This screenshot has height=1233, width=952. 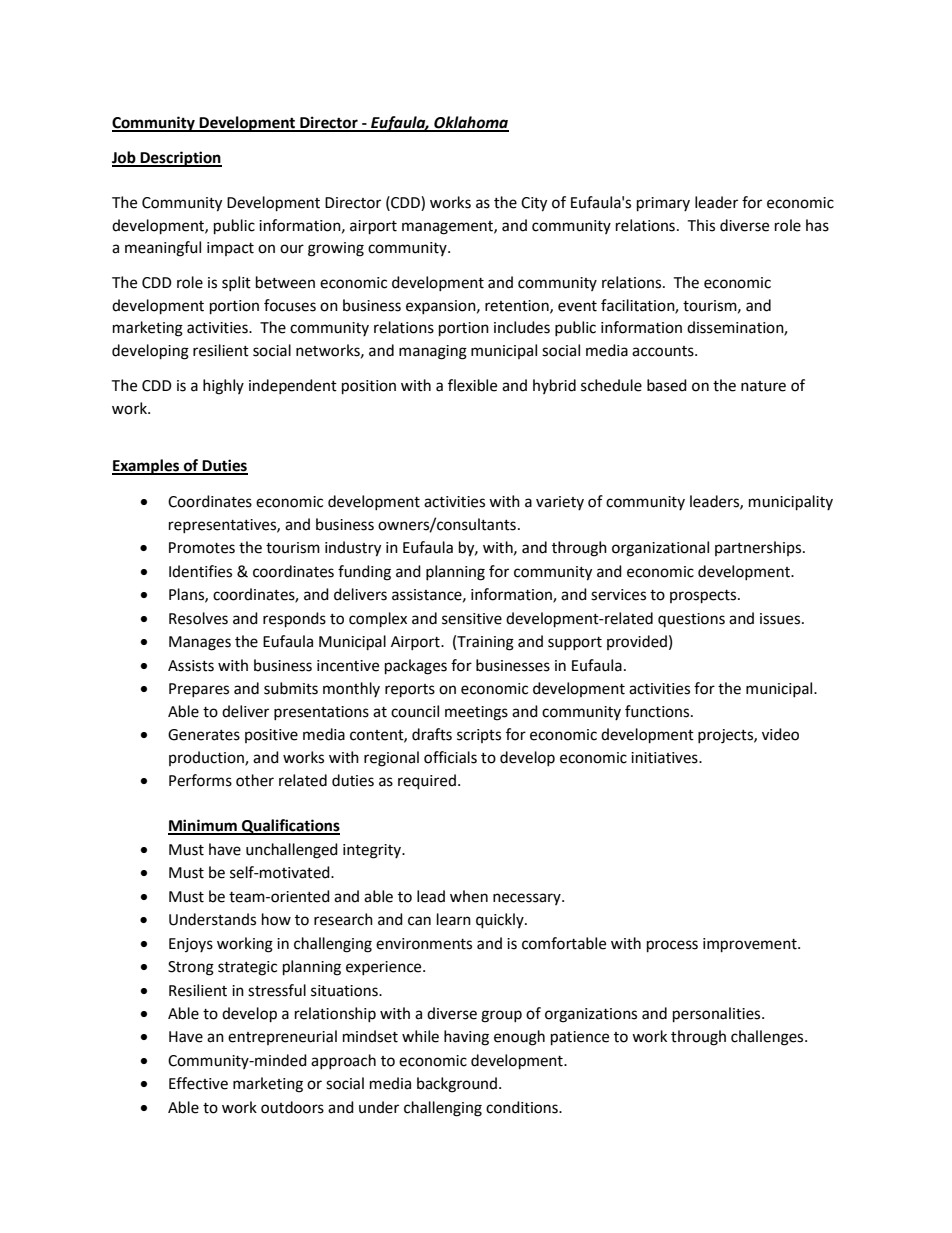 What do you see at coordinates (472, 385) in the screenshot?
I see `flexible` at bounding box center [472, 385].
